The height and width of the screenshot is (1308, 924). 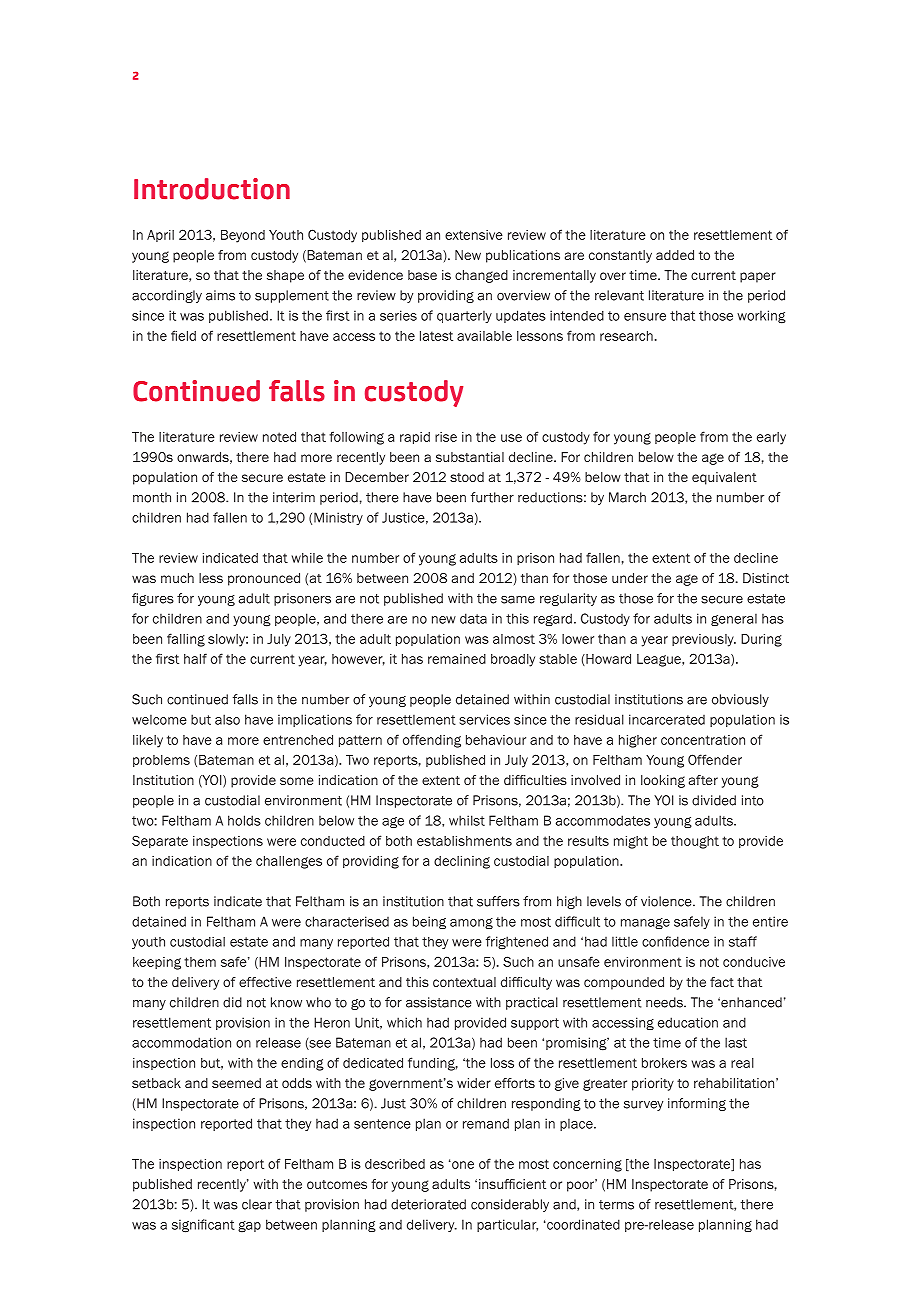 What do you see at coordinates (428, 1204) in the screenshot?
I see `deteriorated` at bounding box center [428, 1204].
